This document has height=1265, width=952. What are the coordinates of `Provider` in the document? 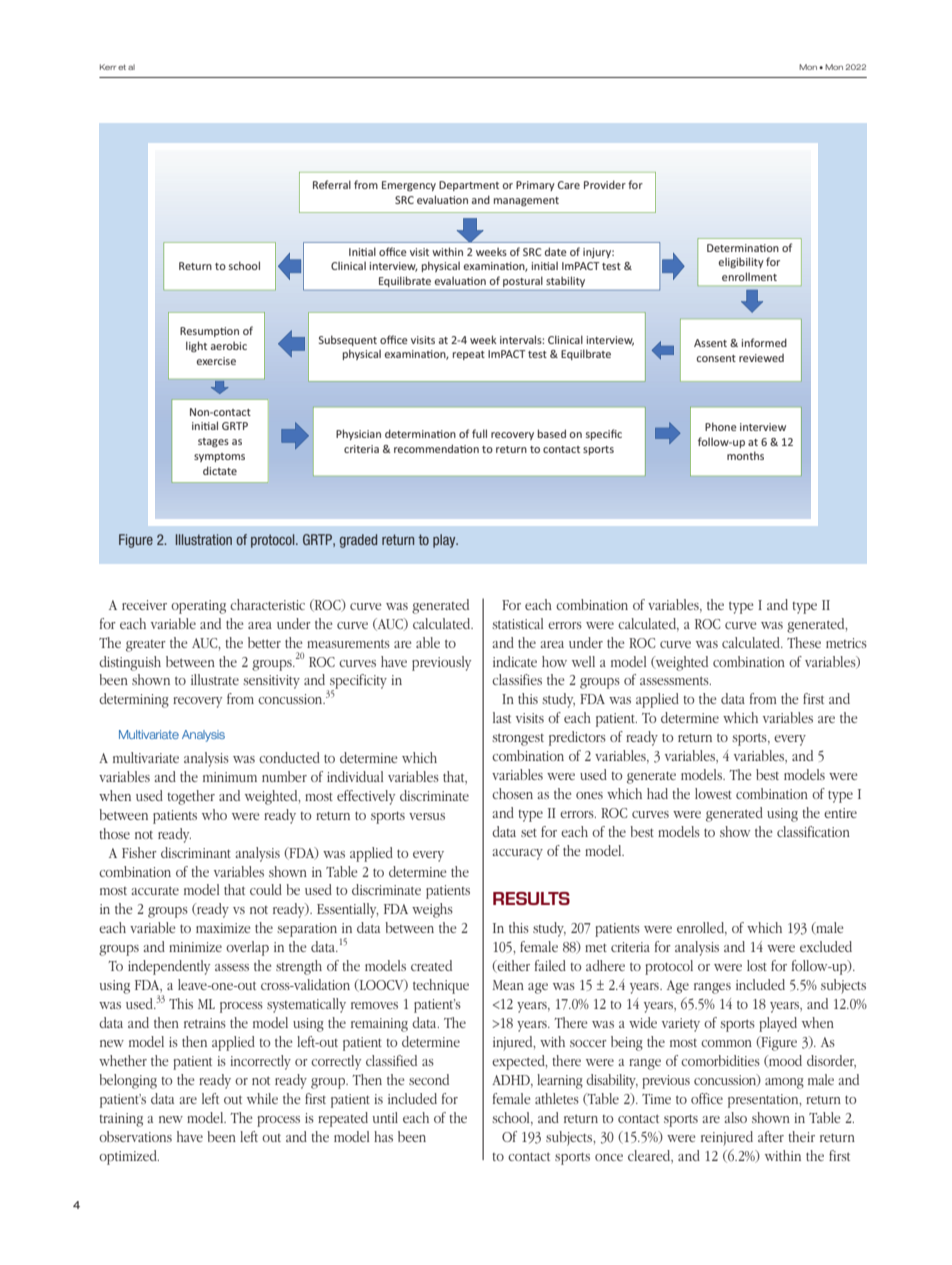 It's located at (605, 184).
